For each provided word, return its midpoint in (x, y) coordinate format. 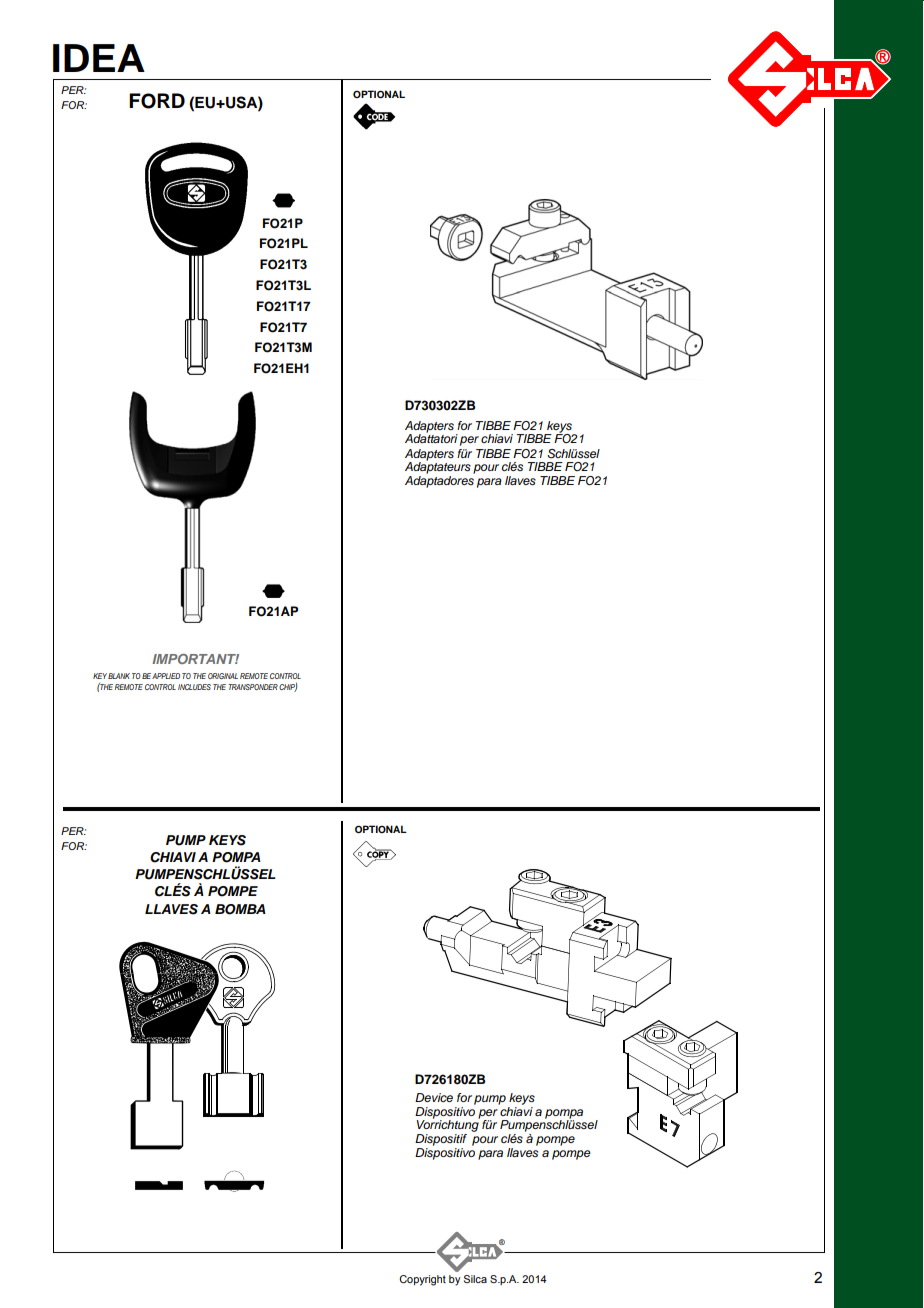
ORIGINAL (223, 676)
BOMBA (240, 909)
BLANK (119, 676)
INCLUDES (194, 687)
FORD (157, 101)
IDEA (99, 58)
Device (434, 1097)
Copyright (422, 1280)
